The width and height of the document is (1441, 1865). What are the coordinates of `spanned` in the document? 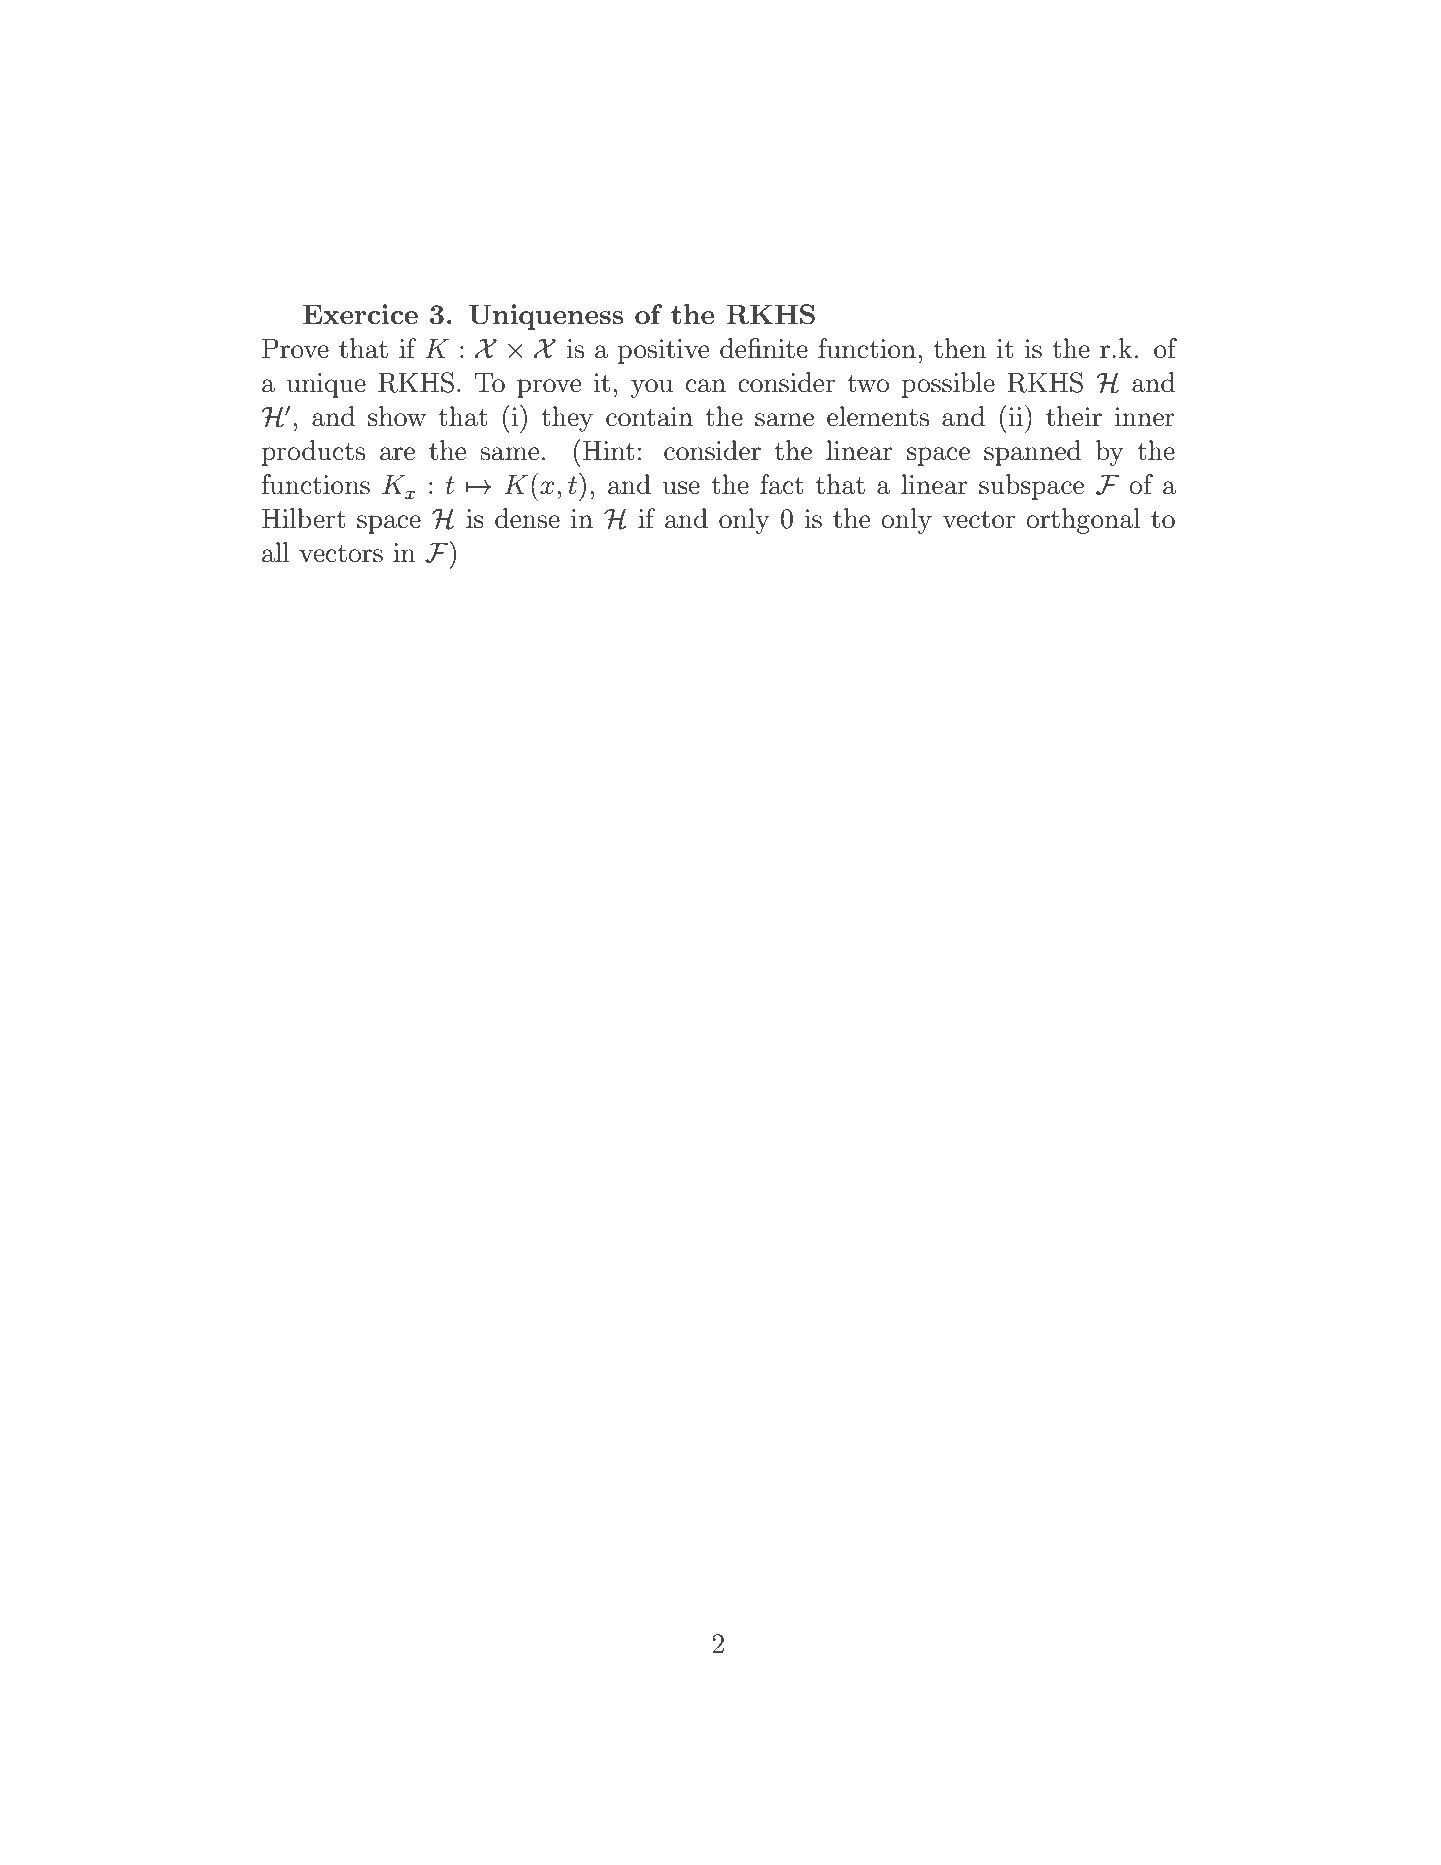 It's located at (1032, 453).
